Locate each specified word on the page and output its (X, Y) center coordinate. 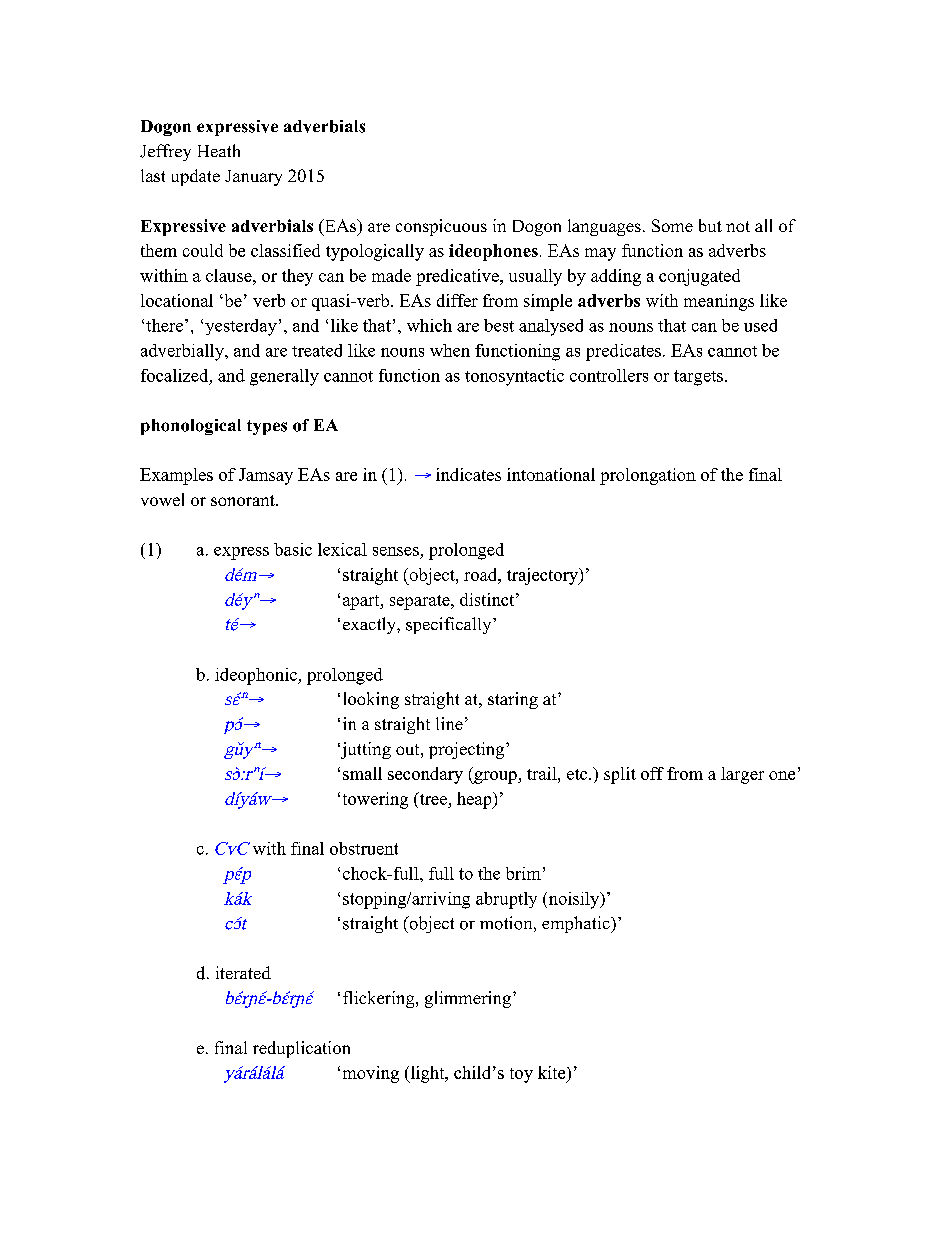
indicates (468, 474)
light (427, 1074)
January (253, 178)
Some (672, 225)
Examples (176, 476)
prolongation (648, 476)
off (652, 773)
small (362, 773)
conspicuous (441, 227)
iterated (243, 972)
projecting (468, 750)
